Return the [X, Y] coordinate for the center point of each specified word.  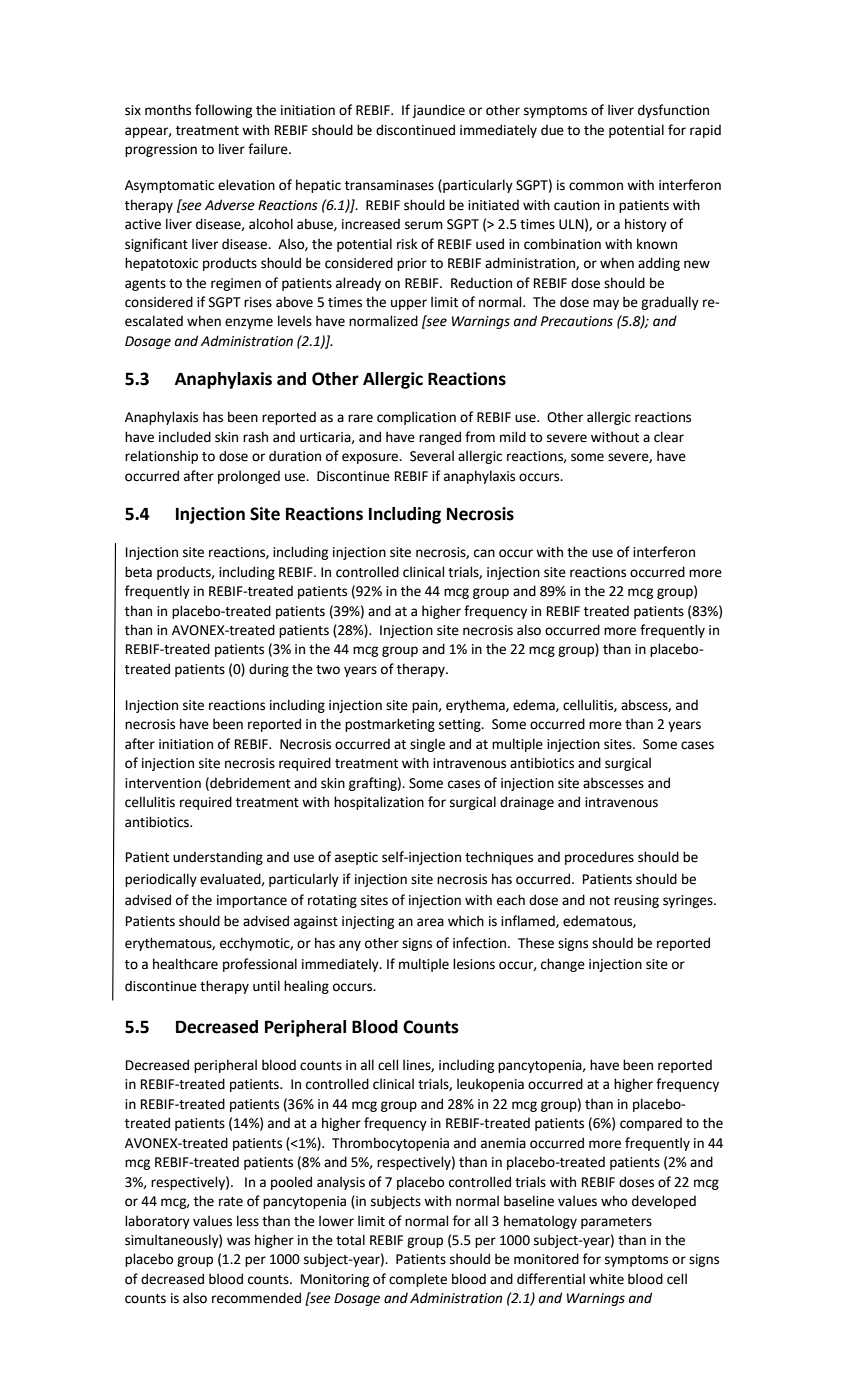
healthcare [185, 964]
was [238, 1241]
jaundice [438, 111]
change [563, 965]
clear [669, 437]
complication [416, 418]
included [185, 437]
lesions [474, 964]
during [269, 670]
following [223, 111]
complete [418, 1280]
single [427, 745]
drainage [527, 803]
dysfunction [673, 111]
